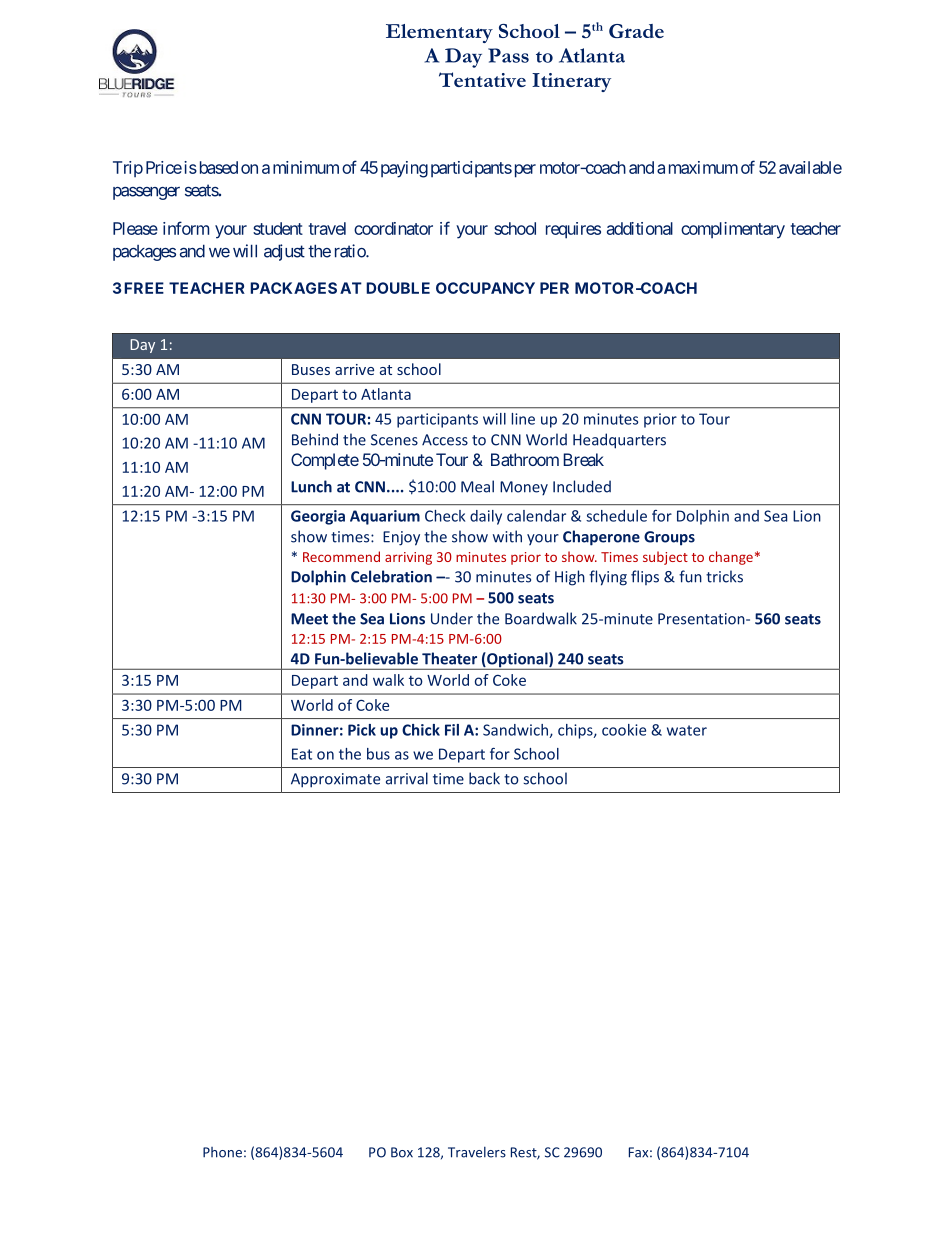 Image resolution: width=952 pixels, height=1233 pixels. What do you see at coordinates (439, 33) in the screenshot?
I see `Elementary` at bounding box center [439, 33].
